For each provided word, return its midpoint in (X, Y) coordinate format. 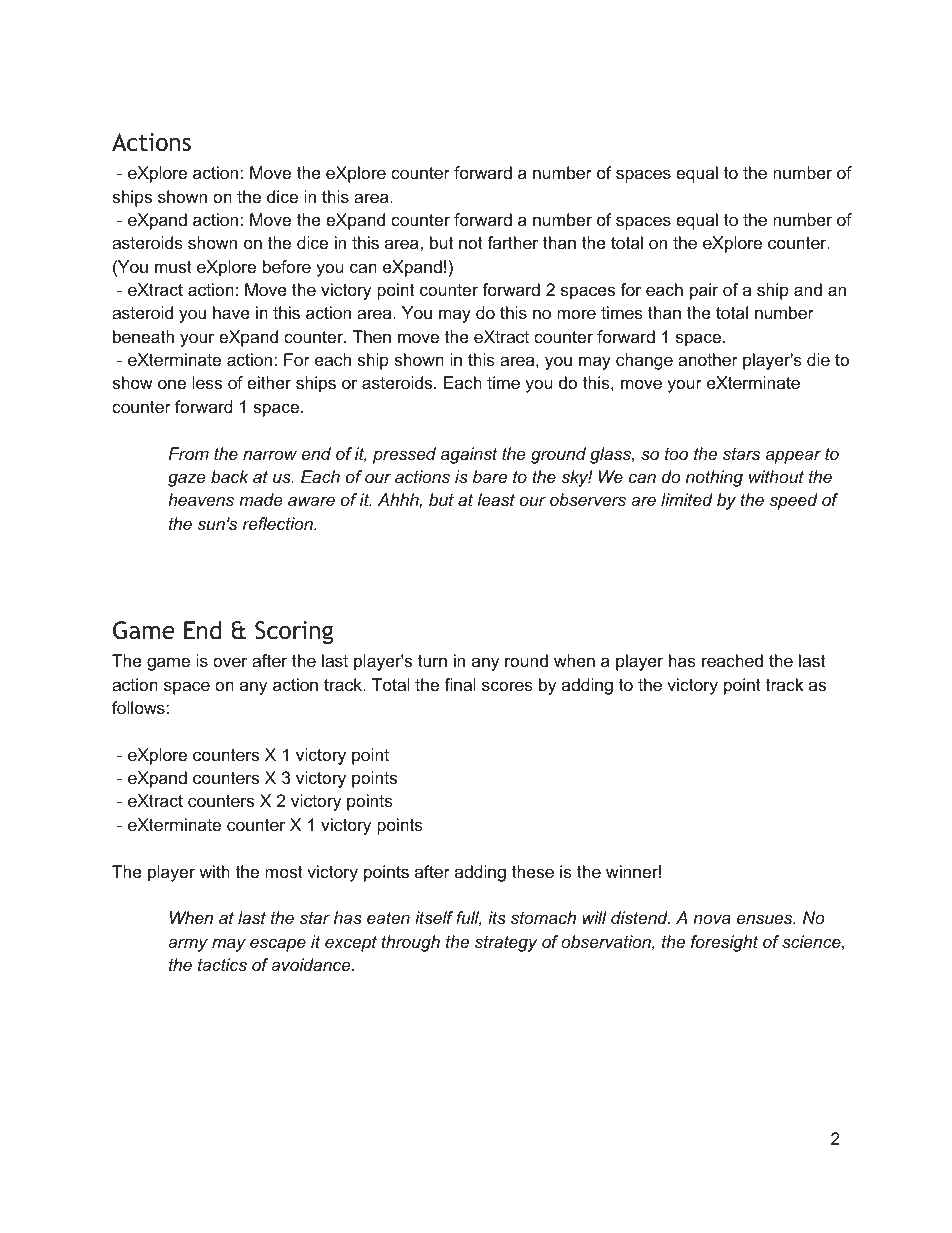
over (230, 662)
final (460, 684)
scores (507, 686)
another (708, 360)
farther (512, 243)
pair (704, 291)
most (284, 872)
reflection (279, 524)
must (173, 267)
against (469, 455)
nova (712, 919)
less (207, 383)
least (496, 500)
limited (687, 499)
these (533, 872)
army (188, 945)
